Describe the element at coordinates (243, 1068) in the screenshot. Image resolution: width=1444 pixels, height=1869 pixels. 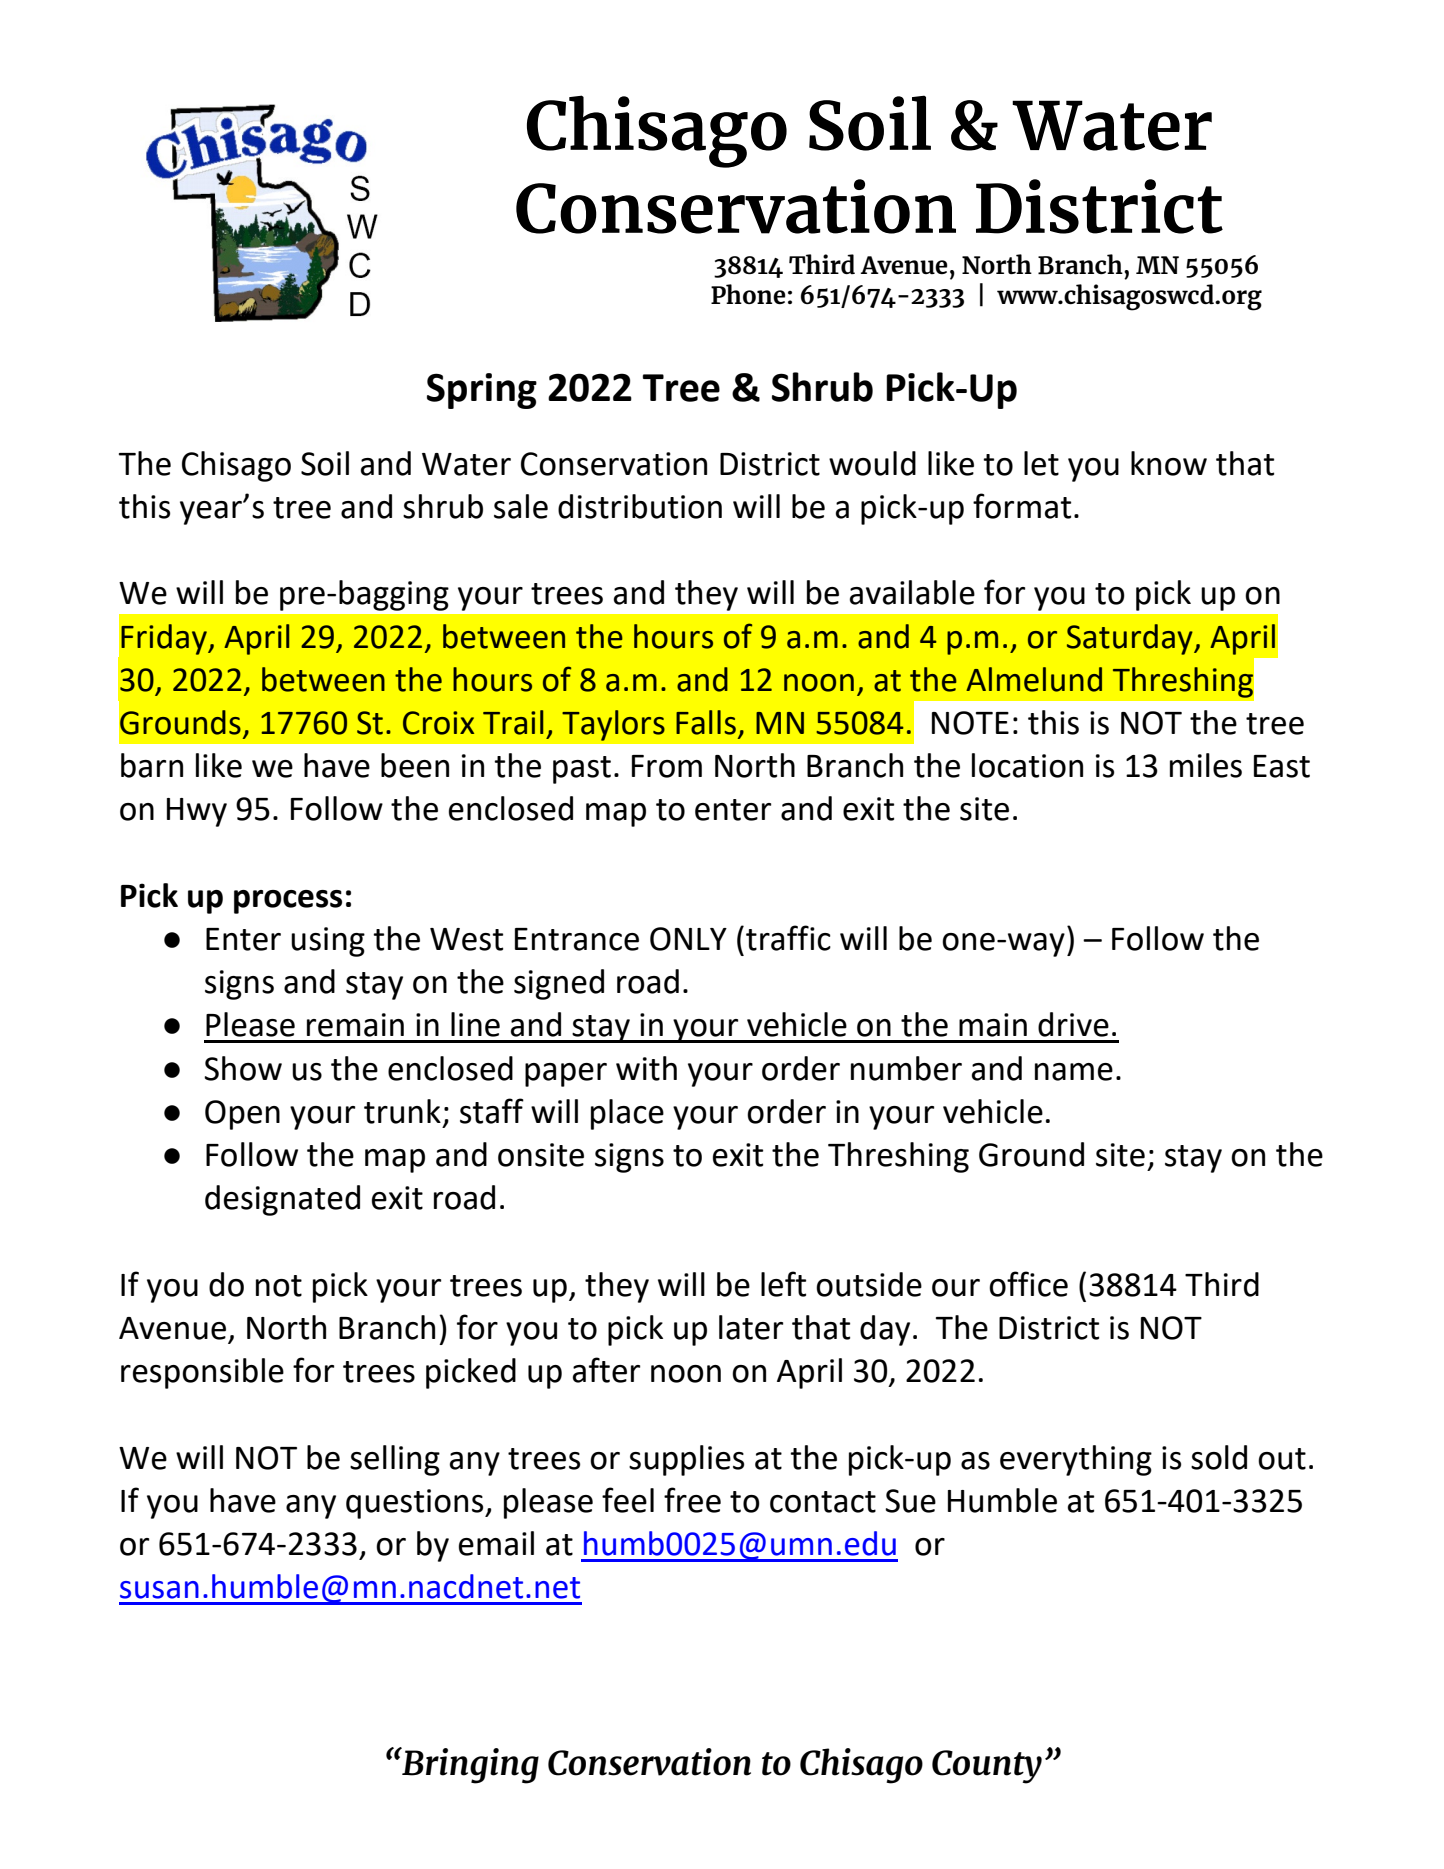
I see `Show` at that location.
